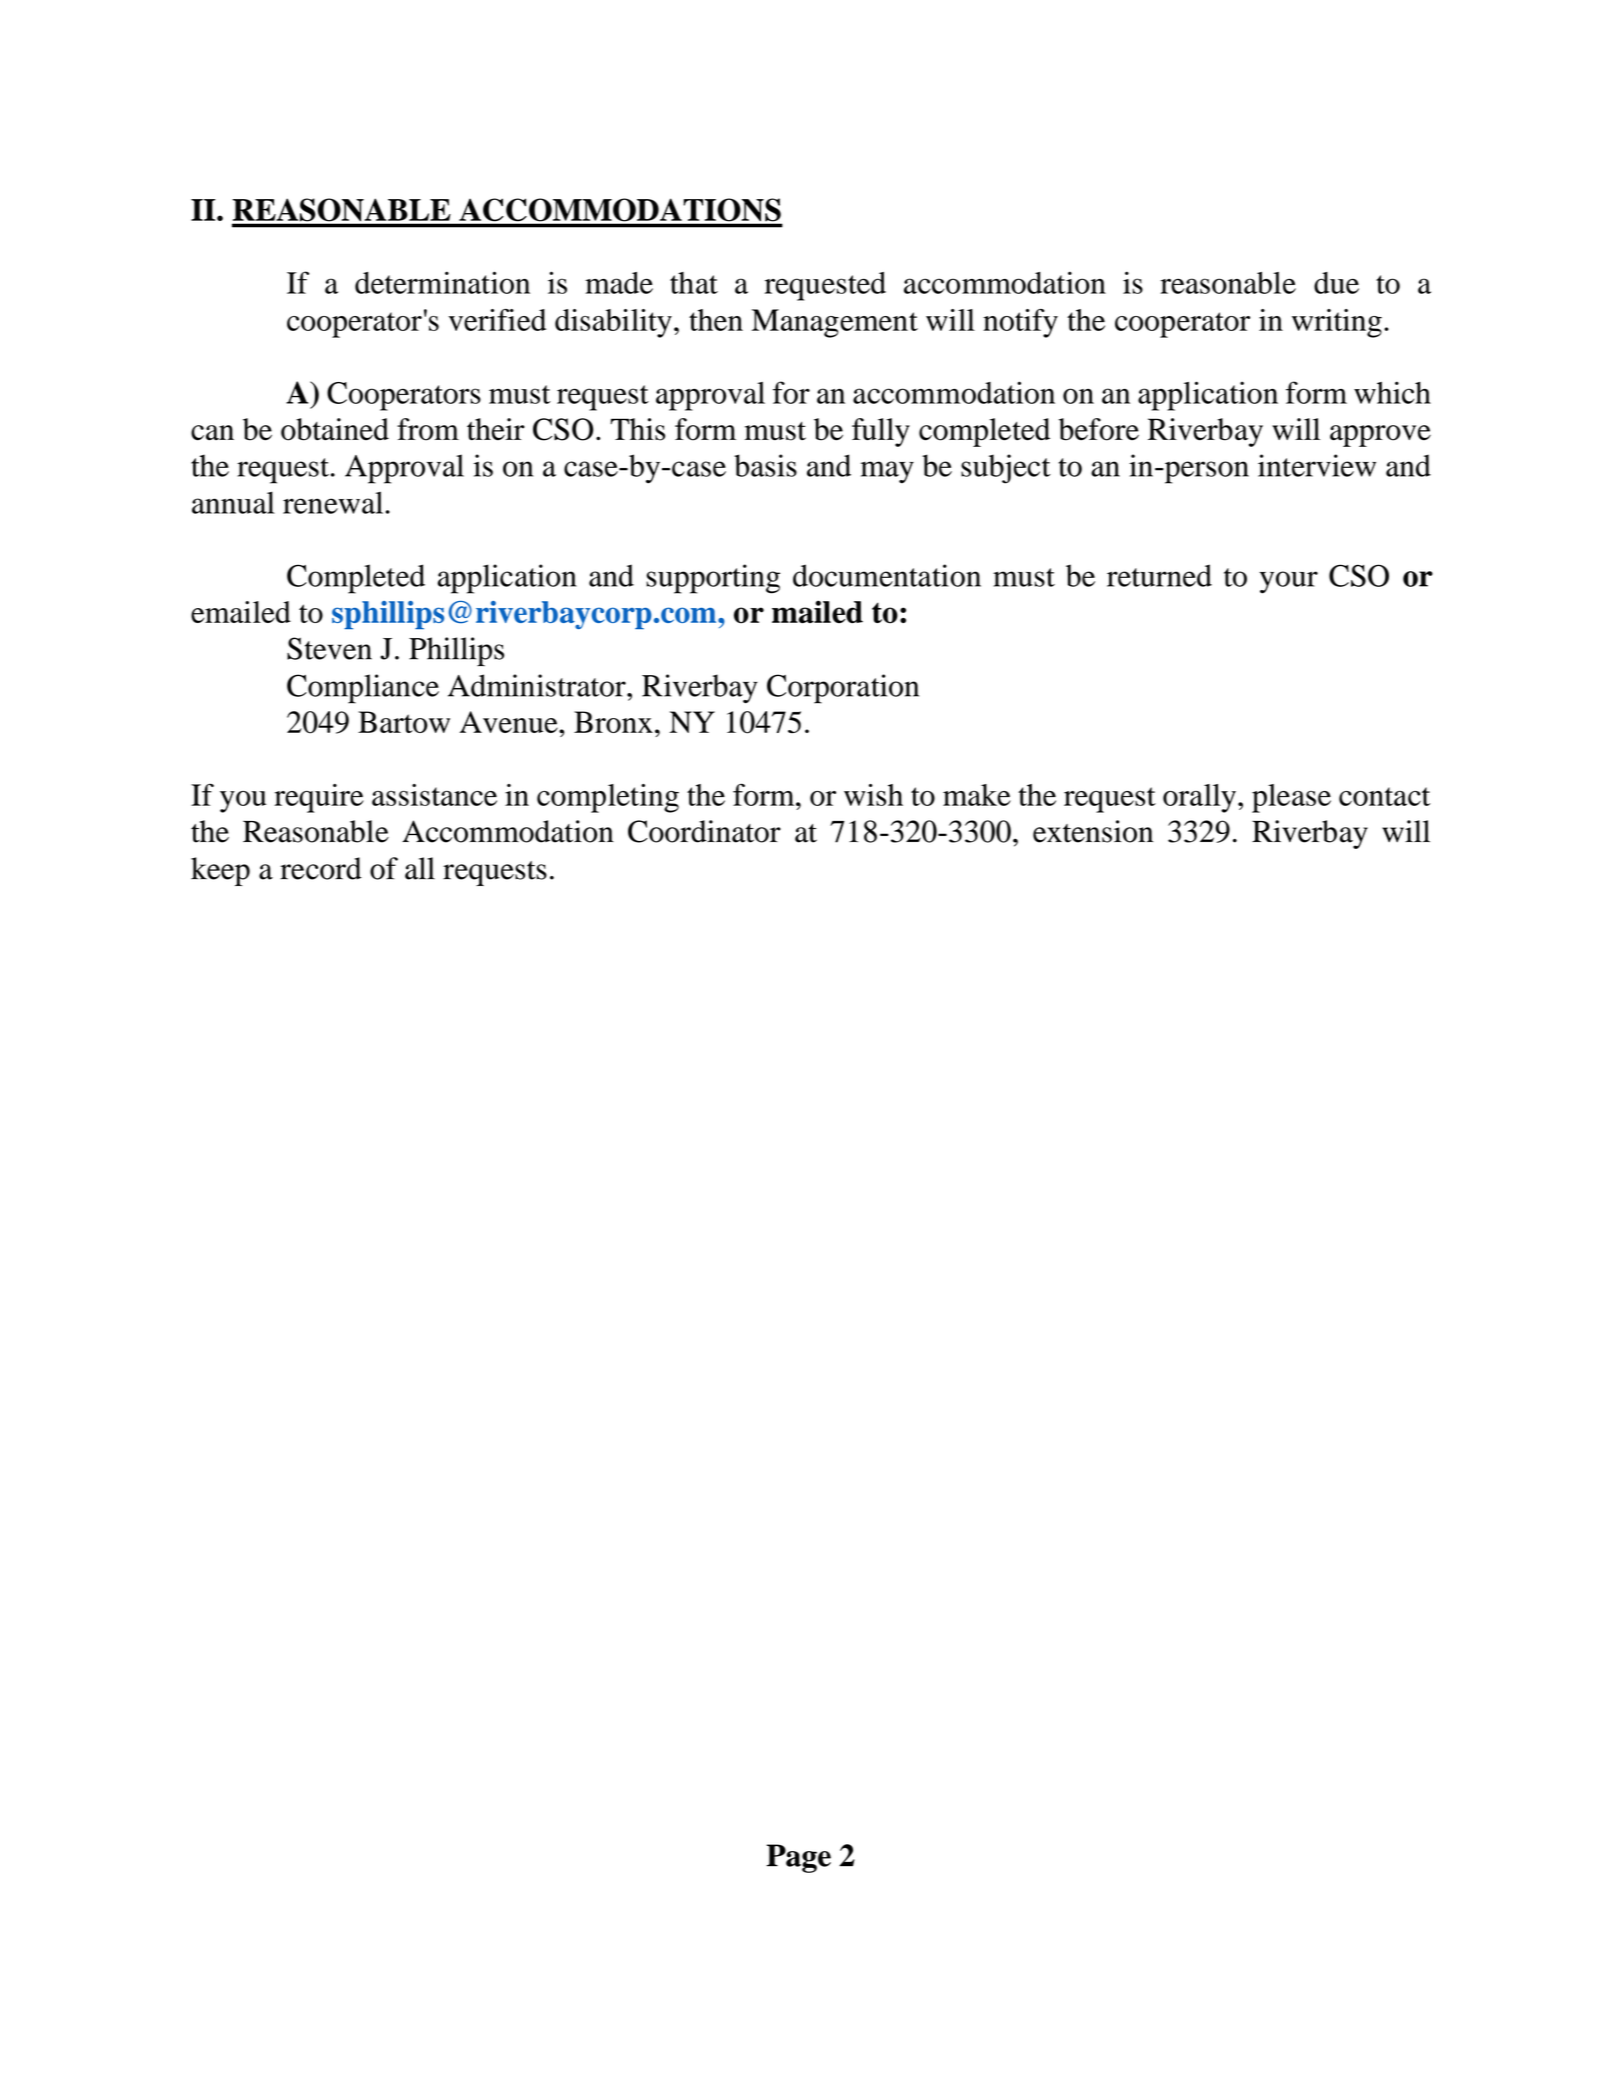  What do you see at coordinates (1291, 798) in the document?
I see `please` at bounding box center [1291, 798].
